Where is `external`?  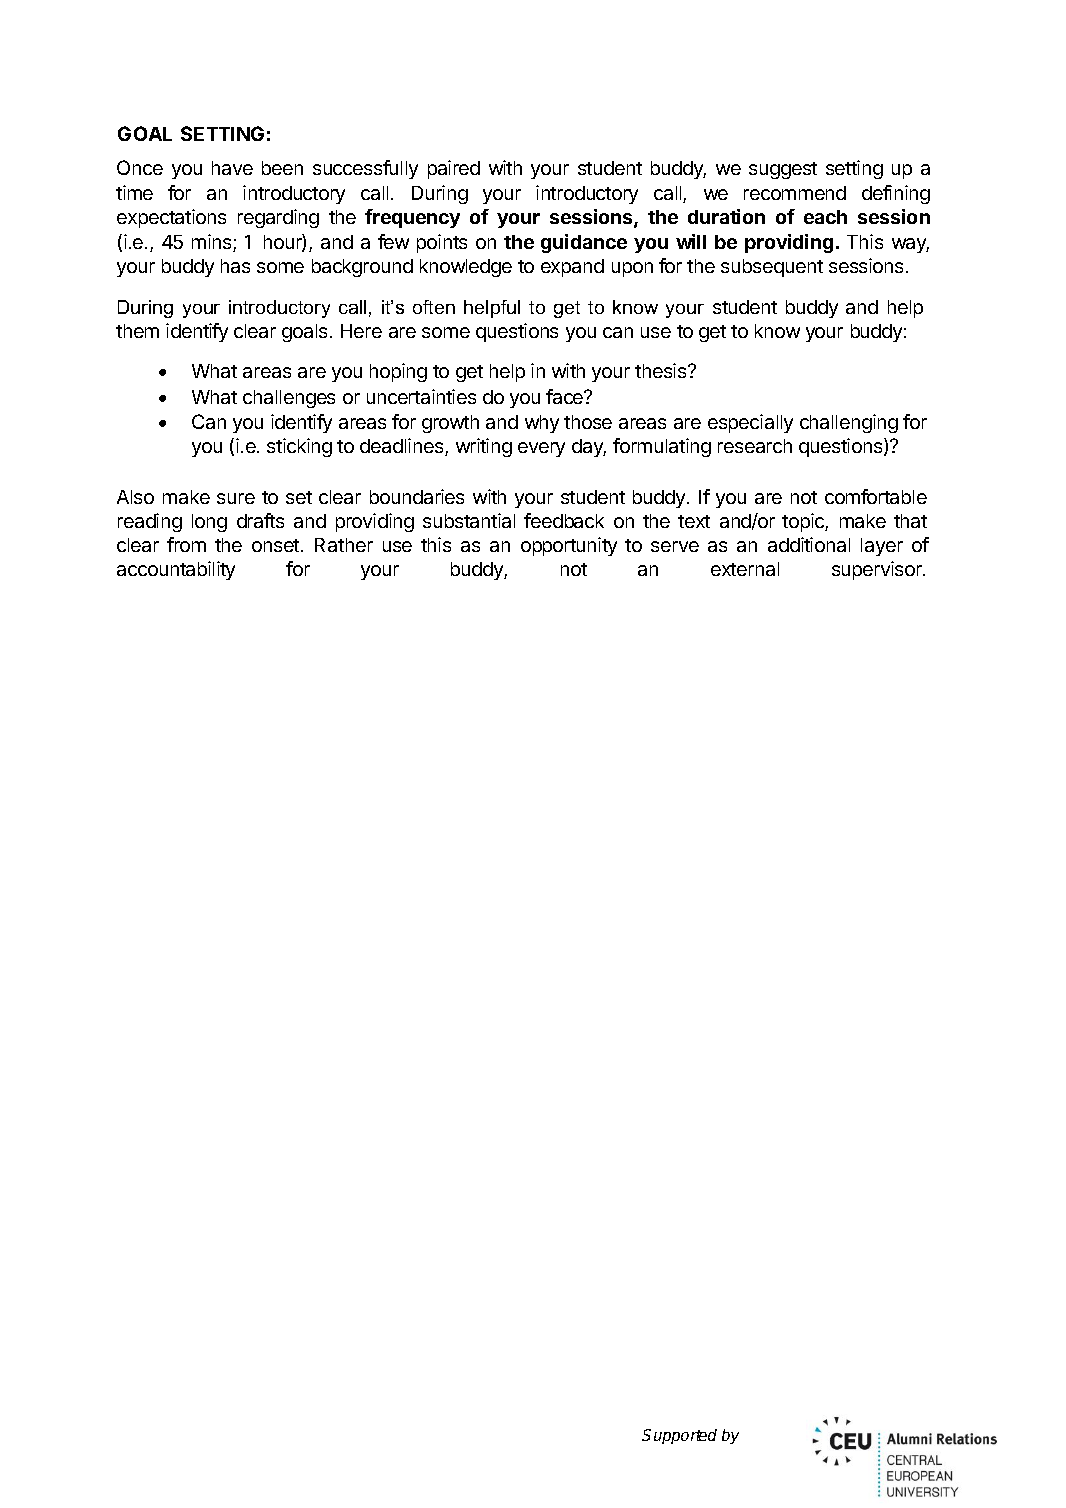 external is located at coordinates (745, 569).
